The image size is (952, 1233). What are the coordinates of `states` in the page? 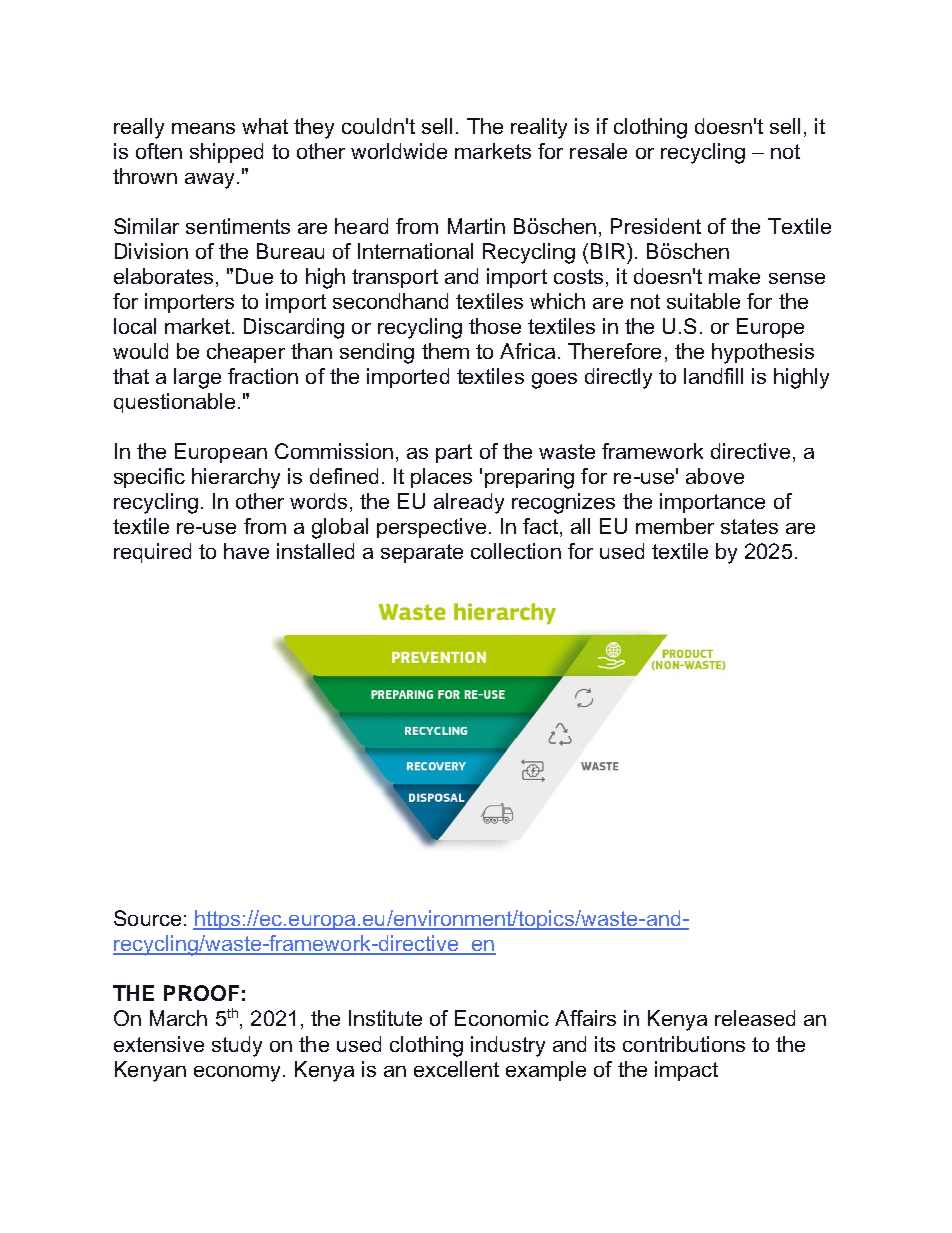 It's located at (749, 526).
